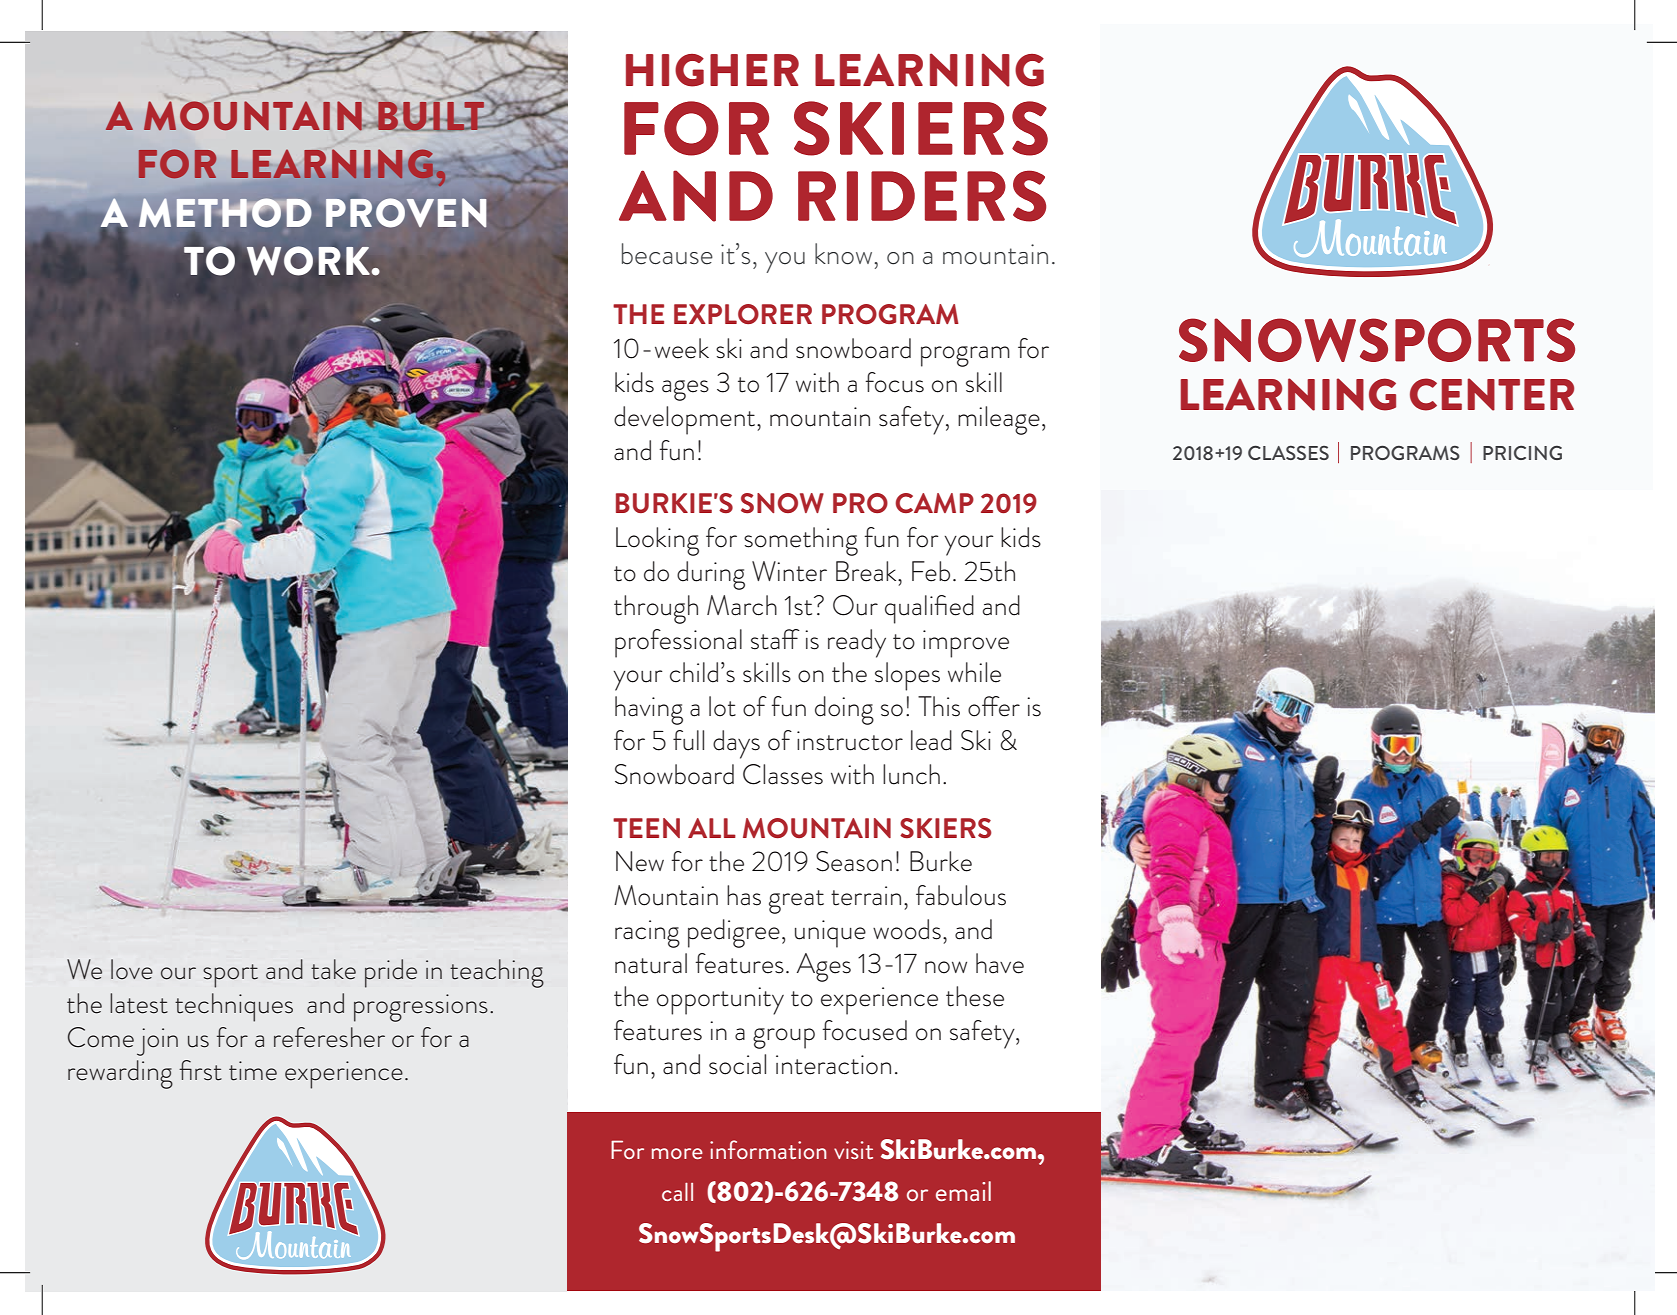 The width and height of the screenshot is (1677, 1315). Describe the element at coordinates (1522, 452) in the screenshot. I see `PRICING` at that location.
